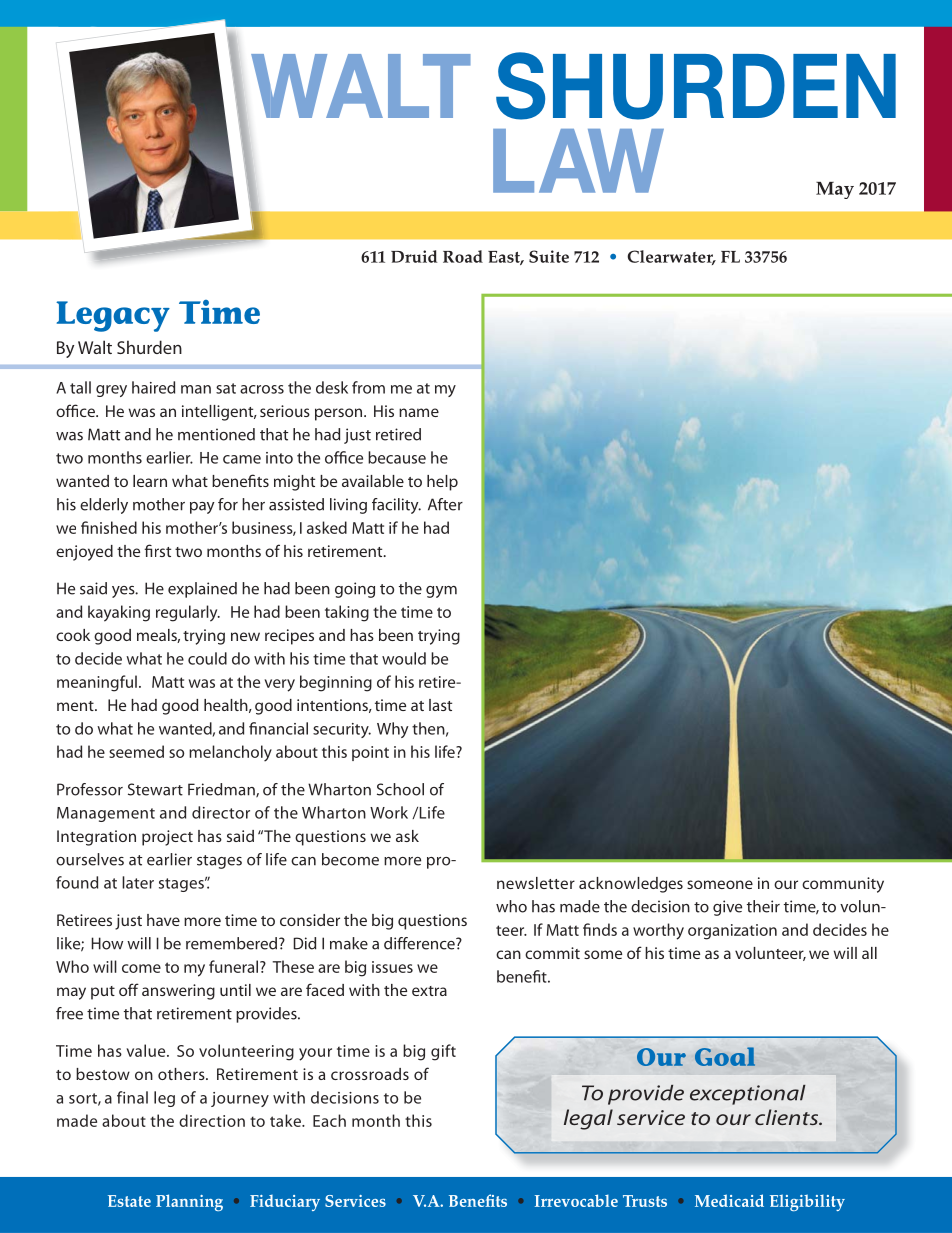 The image size is (952, 1233). I want to click on community, so click(843, 885).
